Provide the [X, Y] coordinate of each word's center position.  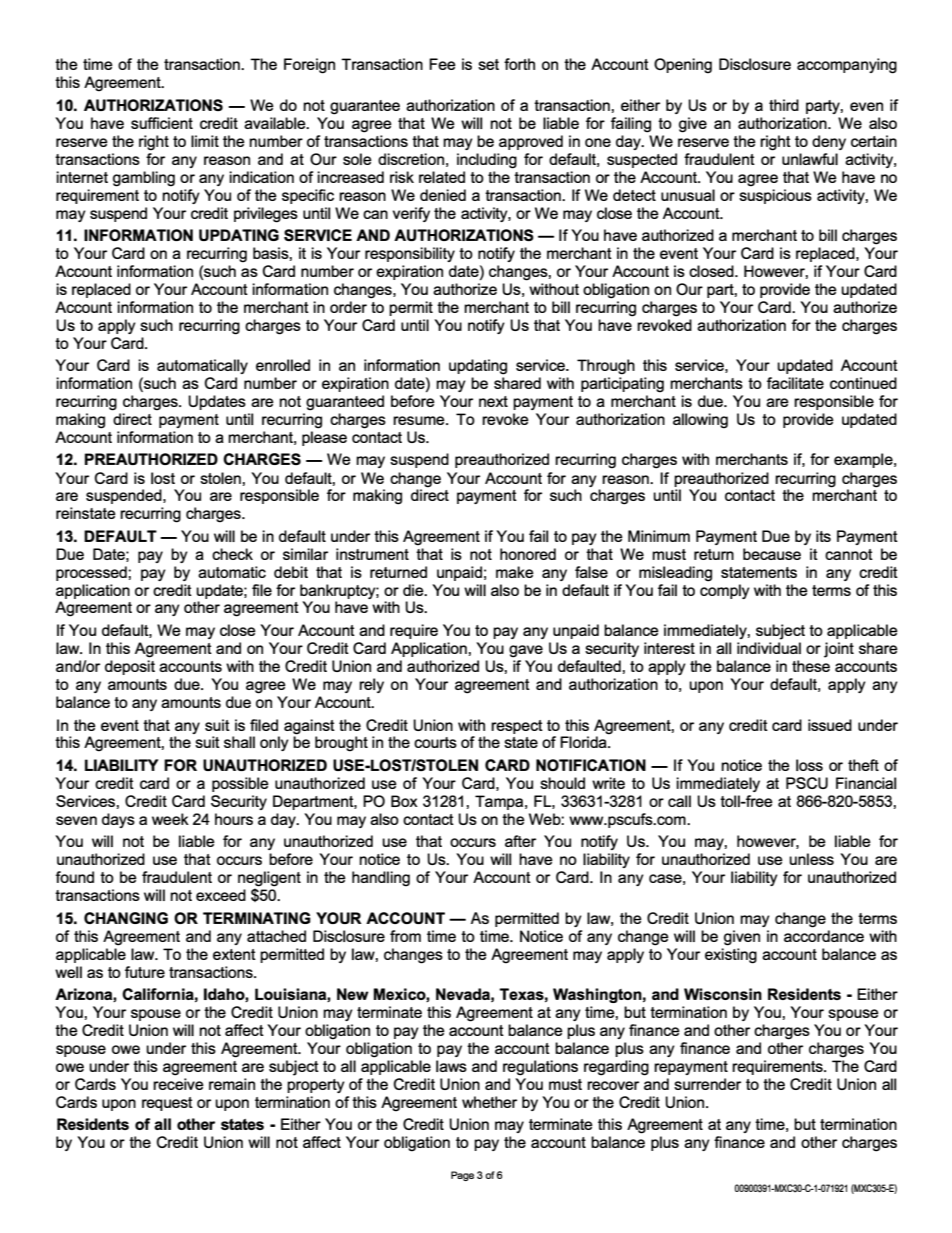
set [488, 64]
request [167, 1104]
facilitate [795, 383]
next [493, 401]
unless [811, 859]
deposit [130, 667]
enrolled [283, 365]
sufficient [162, 123]
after [520, 841]
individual [769, 648]
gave [526, 651]
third [784, 105]
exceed [221, 895]
